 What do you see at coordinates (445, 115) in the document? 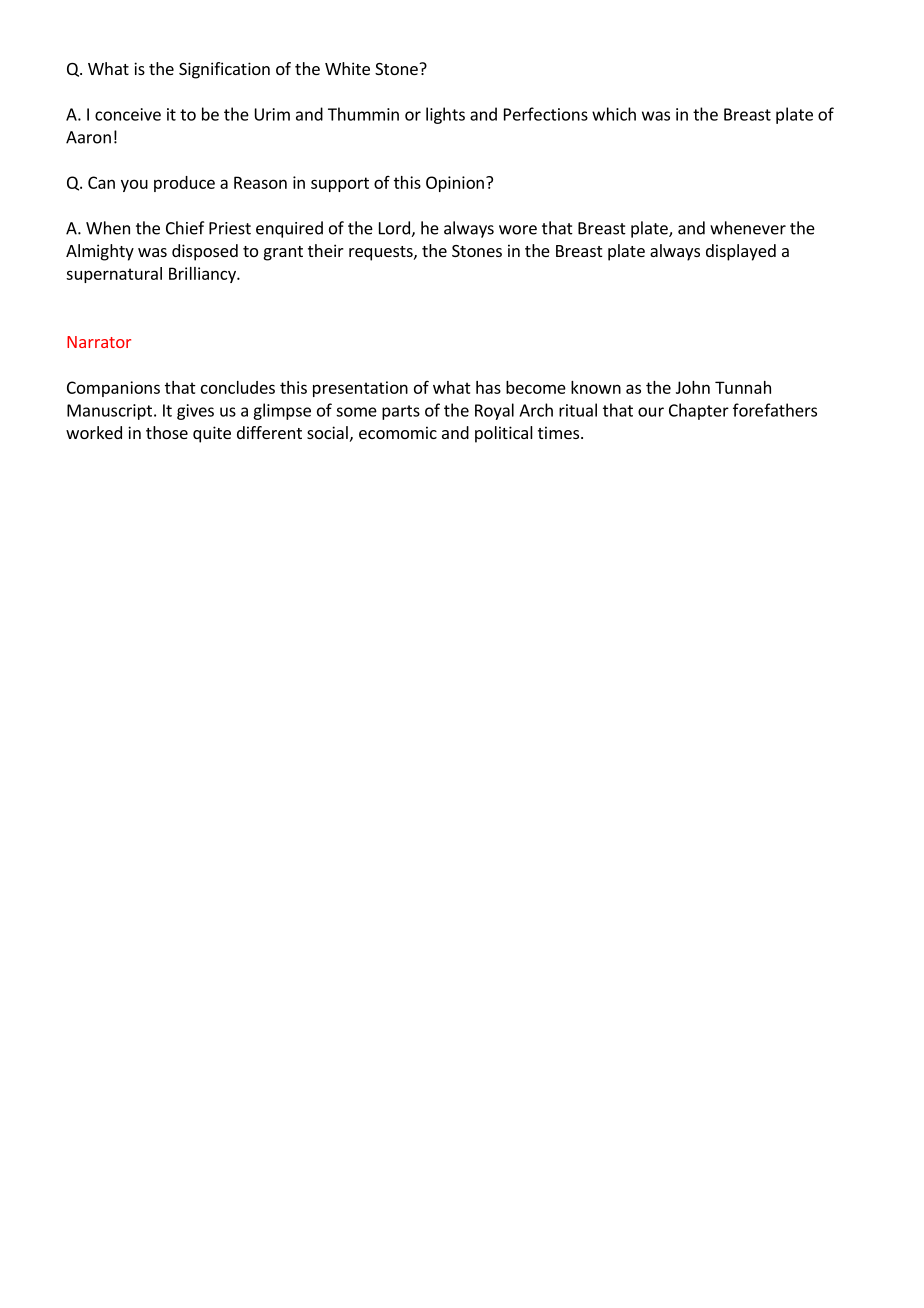
I see `lights` at bounding box center [445, 115].
